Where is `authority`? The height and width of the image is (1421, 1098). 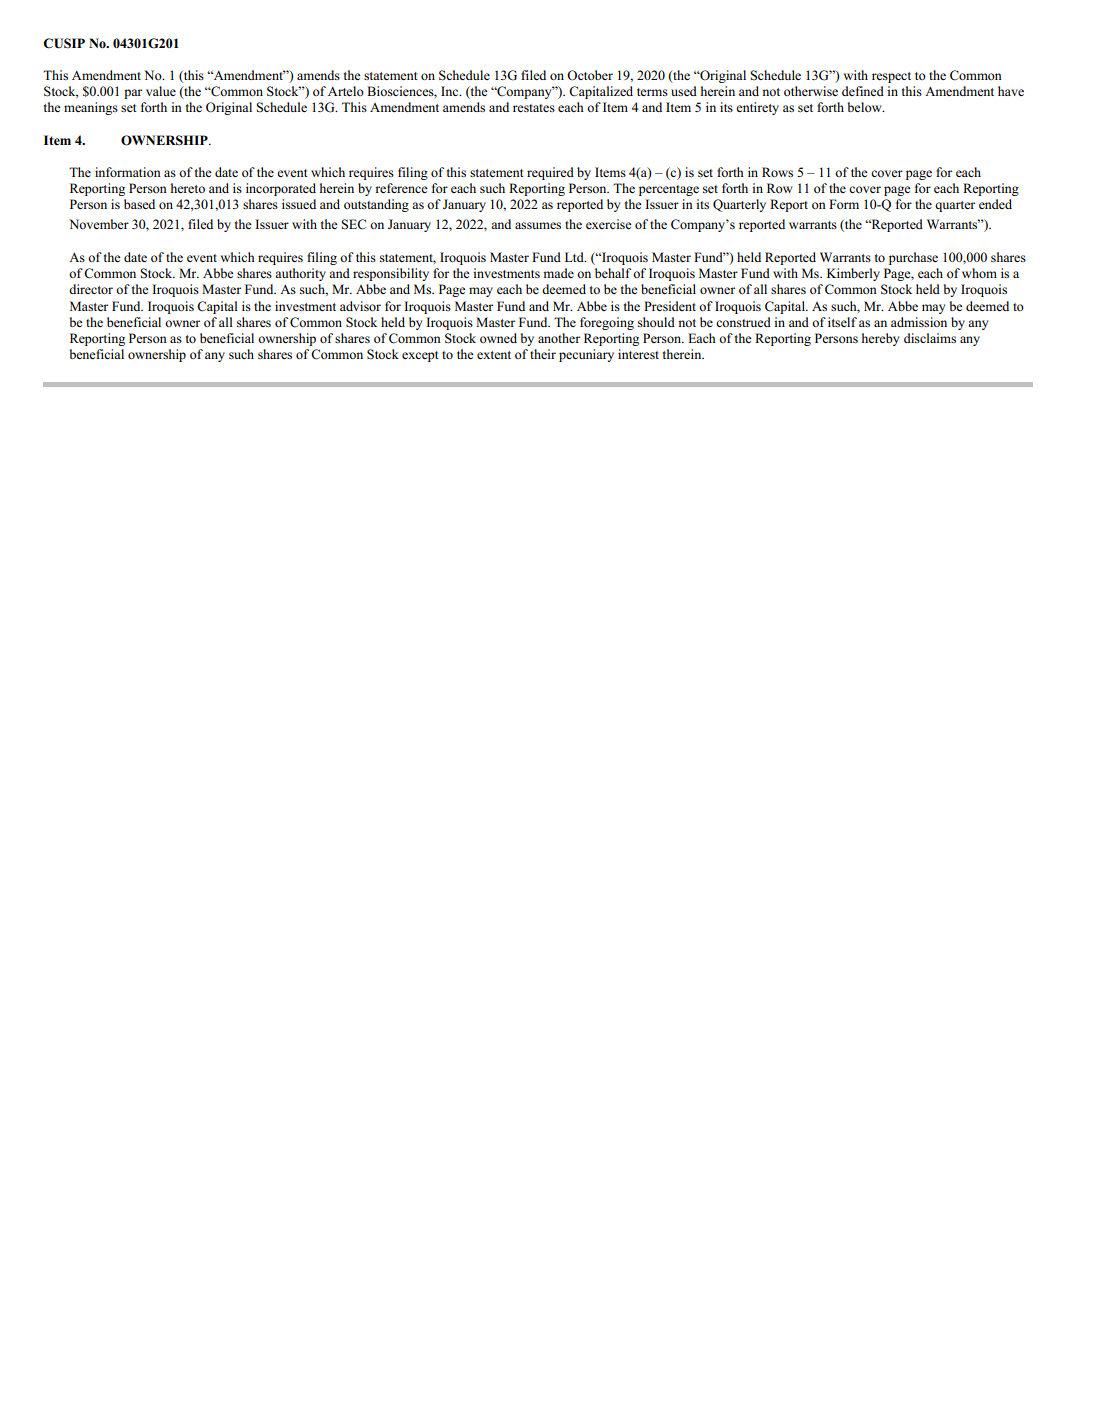
authority is located at coordinates (300, 274).
